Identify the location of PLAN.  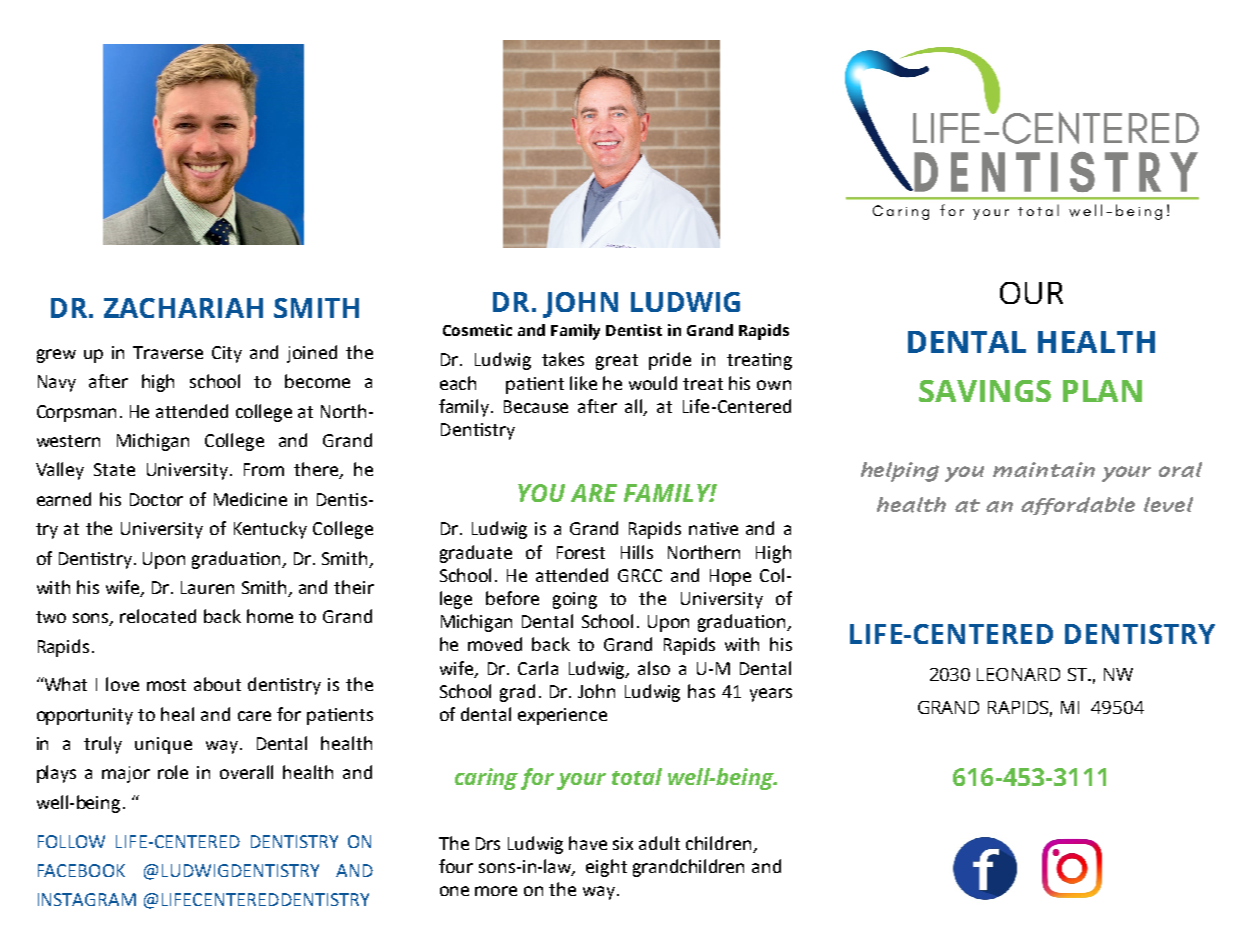
(1102, 391).
